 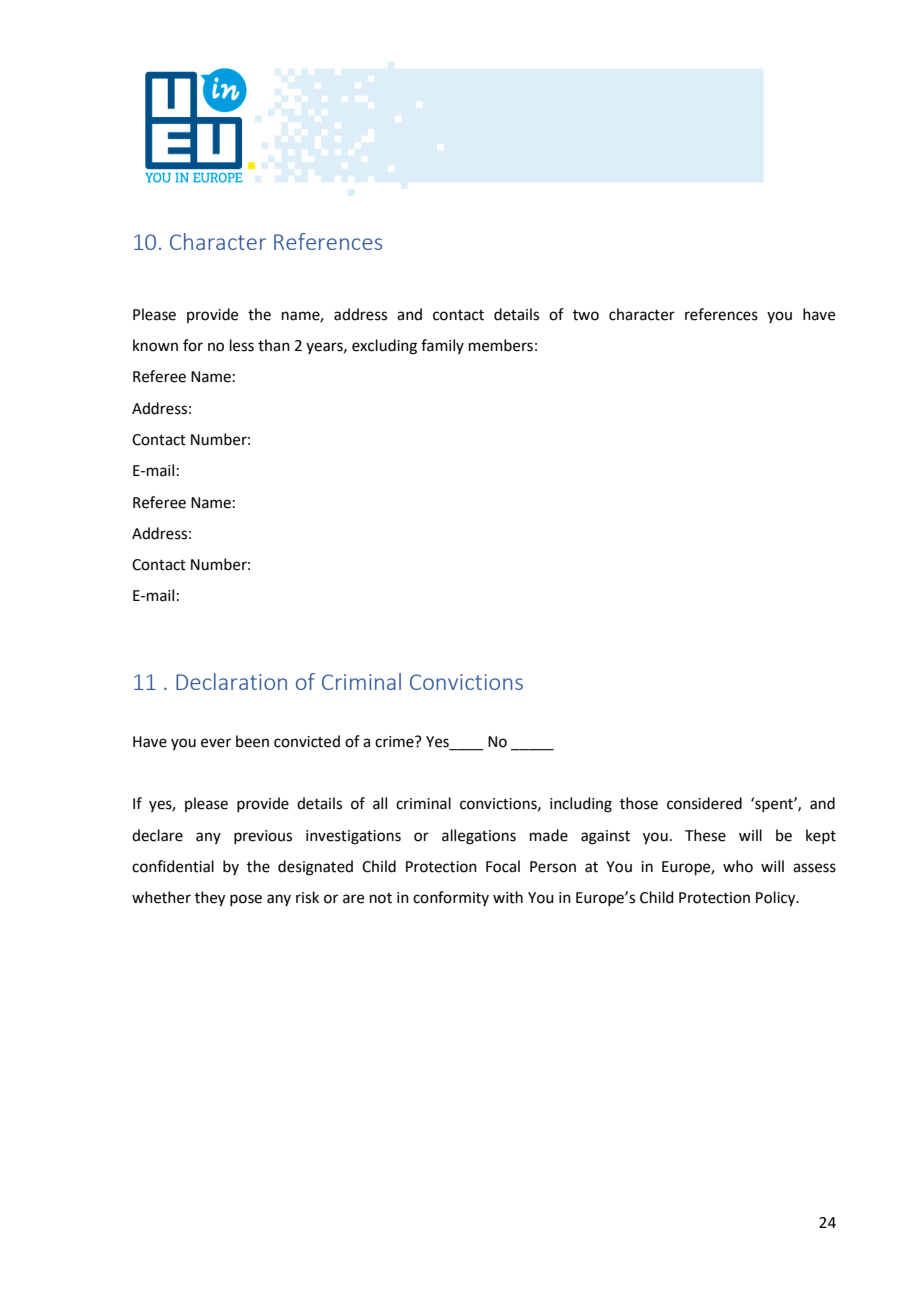 What do you see at coordinates (246, 900) in the image?
I see `pose` at bounding box center [246, 900].
